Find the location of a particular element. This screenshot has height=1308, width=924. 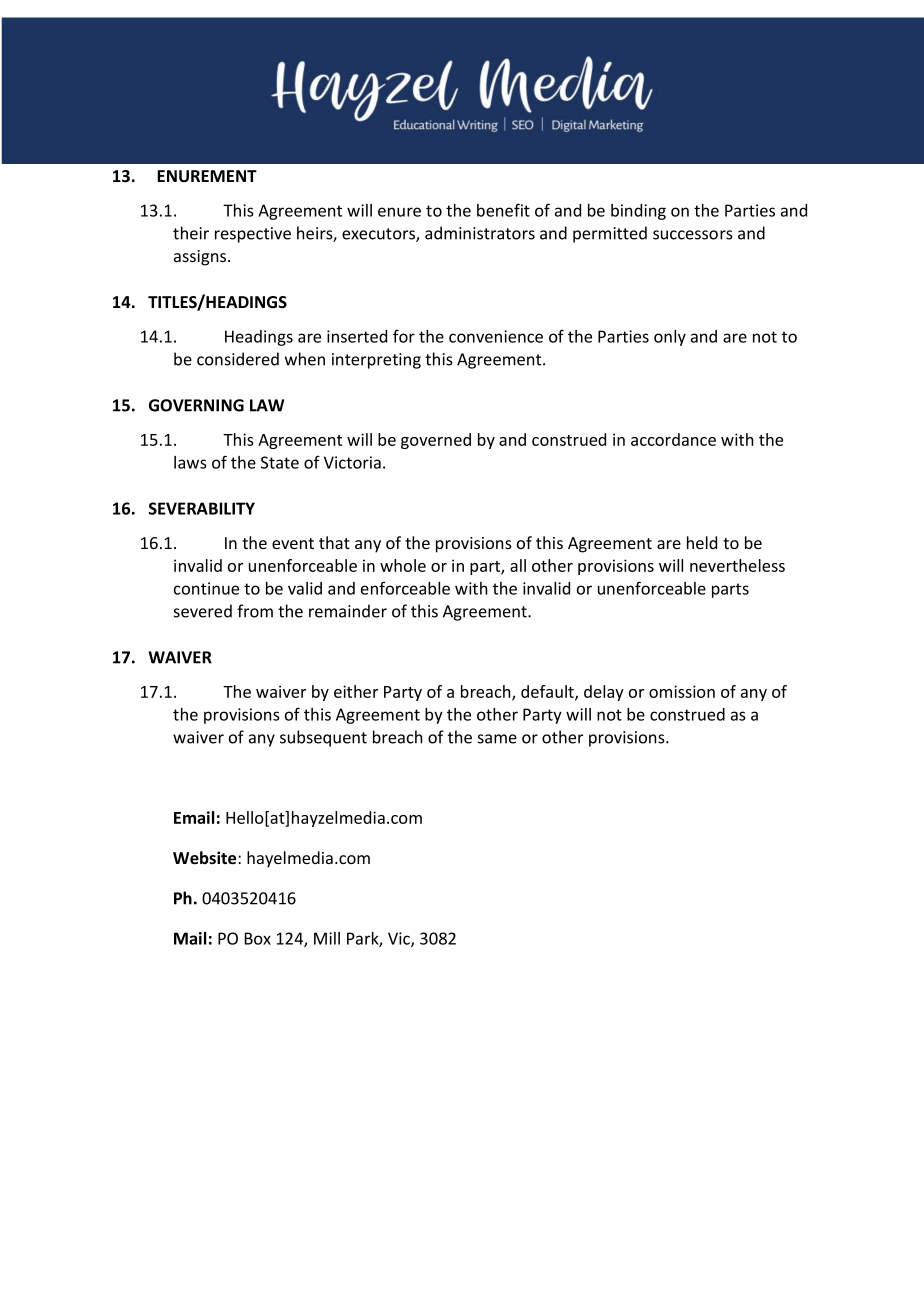

held is located at coordinates (702, 542).
